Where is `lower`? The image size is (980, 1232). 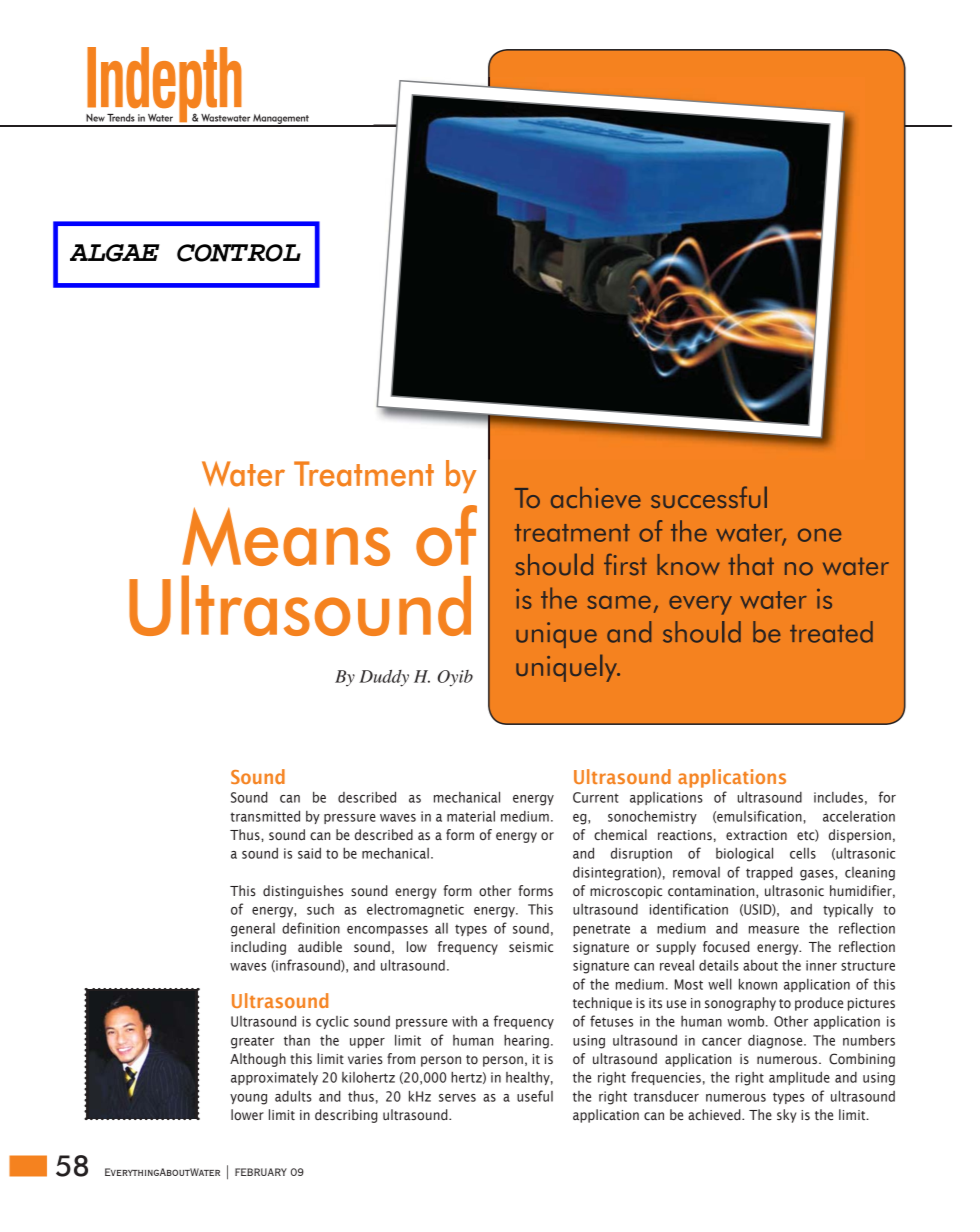
lower is located at coordinates (247, 1114).
